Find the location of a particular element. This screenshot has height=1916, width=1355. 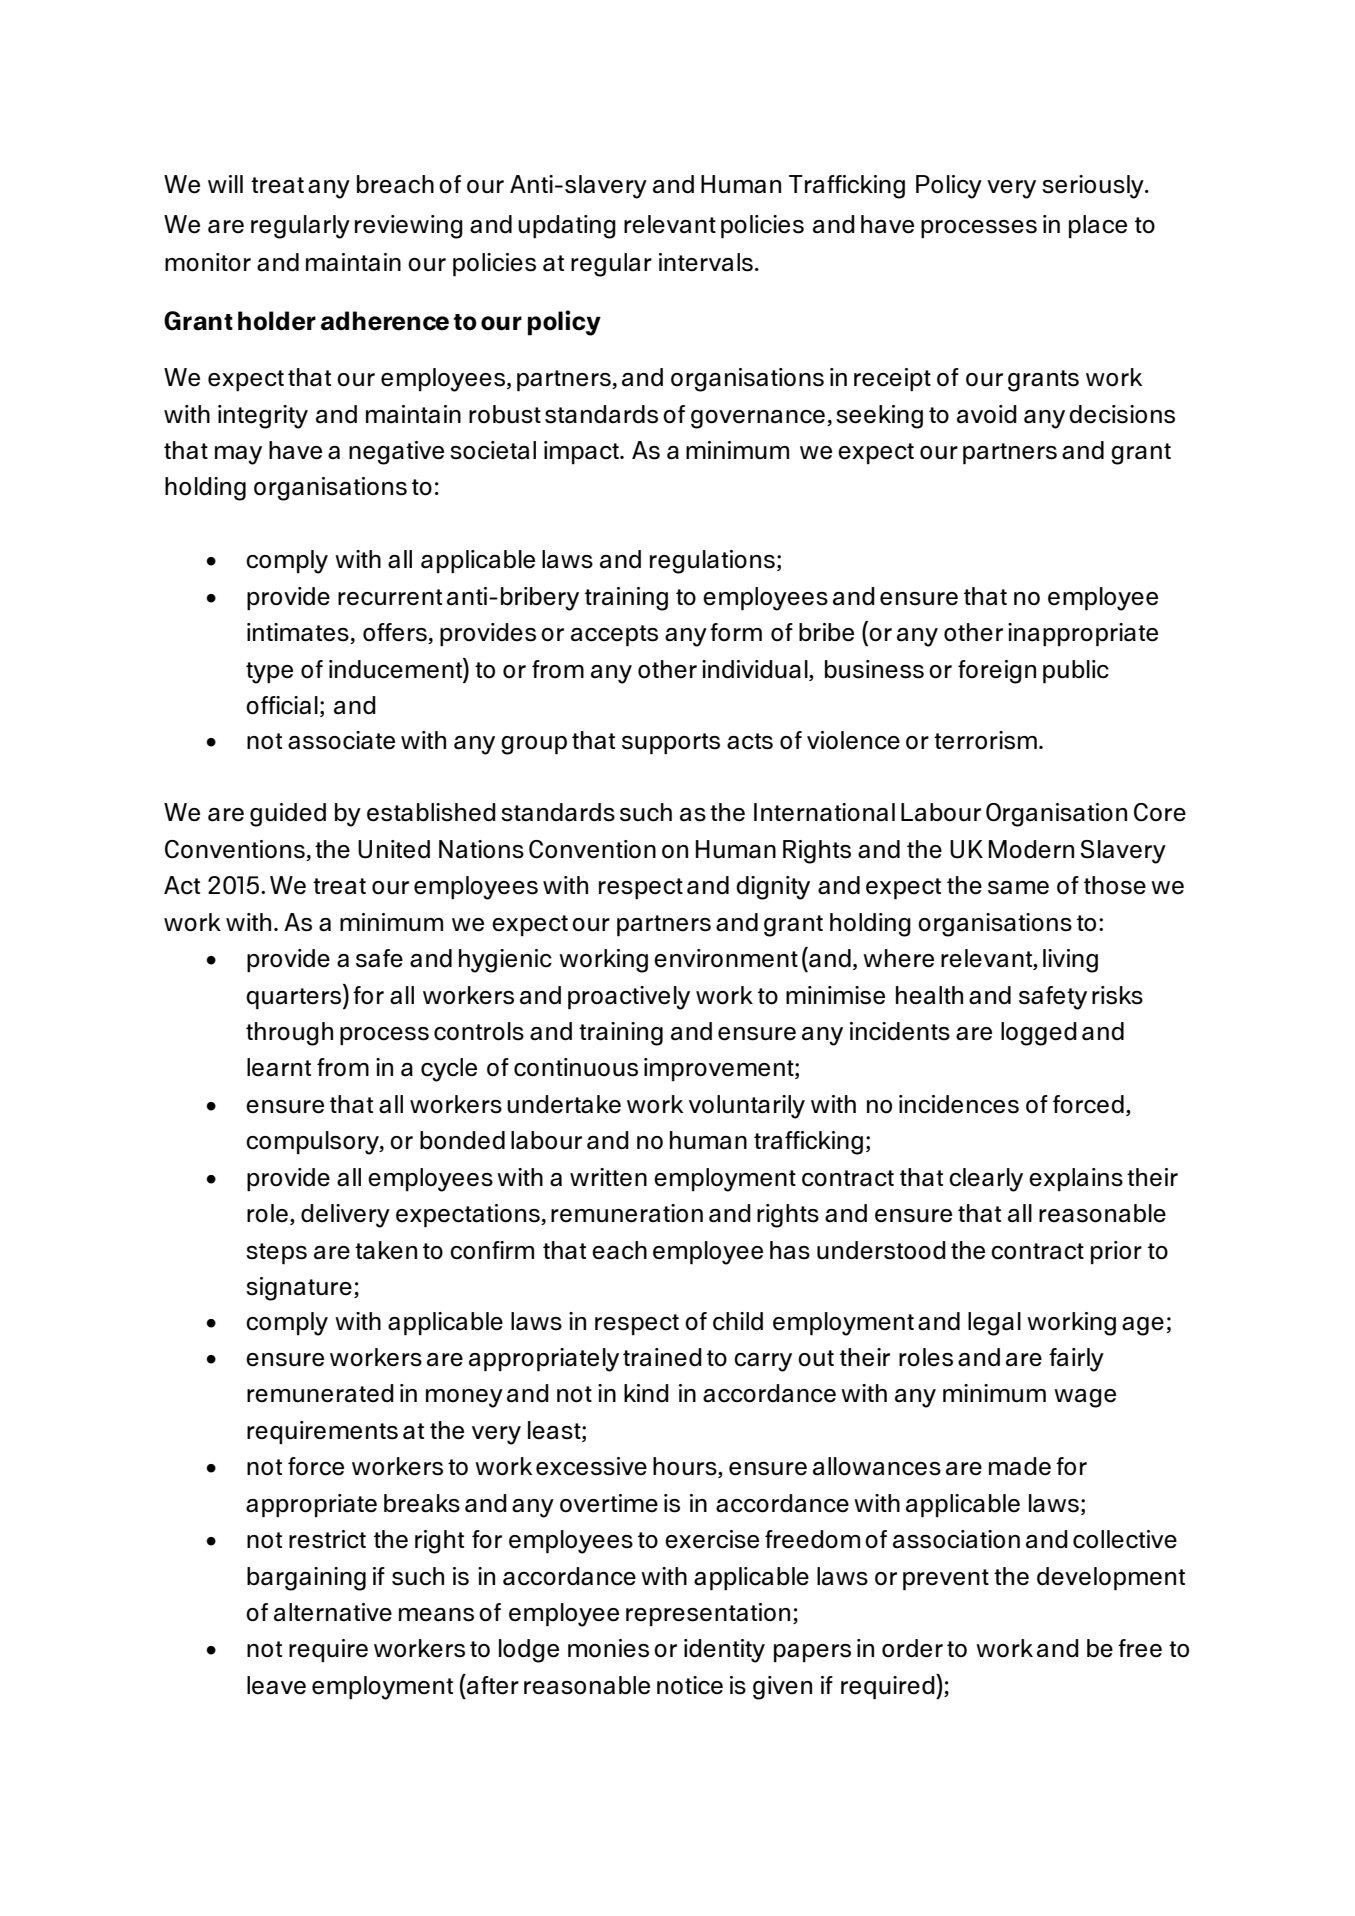

intervals is located at coordinates (706, 262).
